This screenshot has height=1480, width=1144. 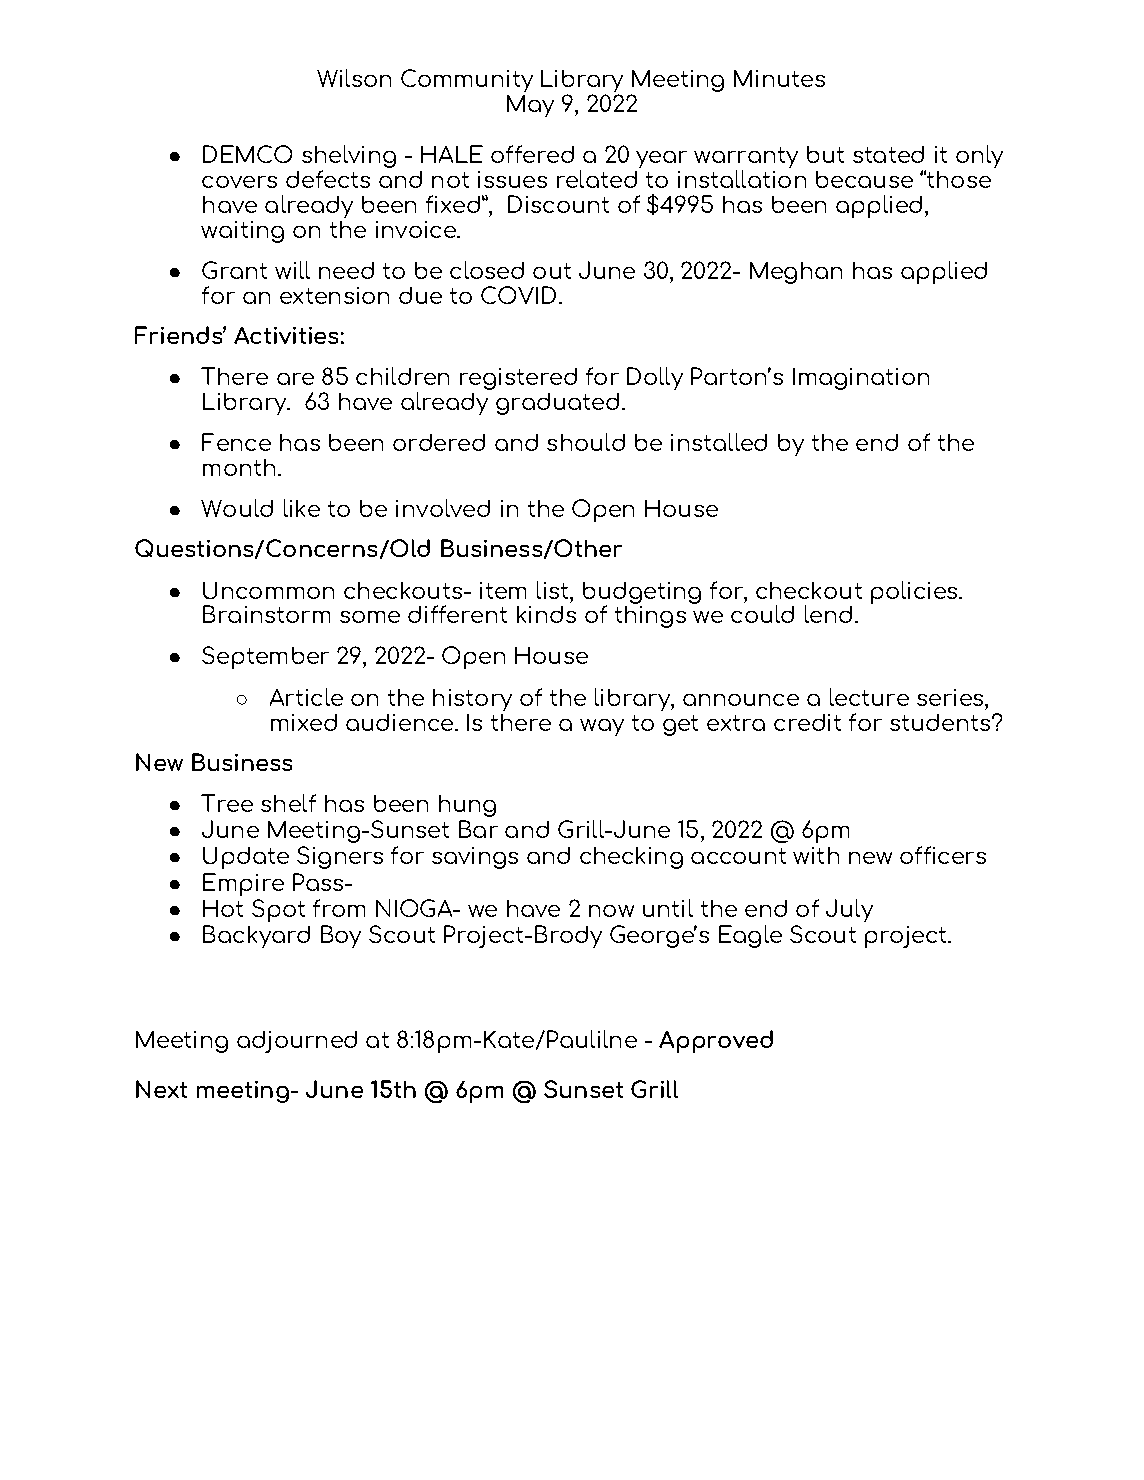 I want to click on Next, so click(x=161, y=1089).
